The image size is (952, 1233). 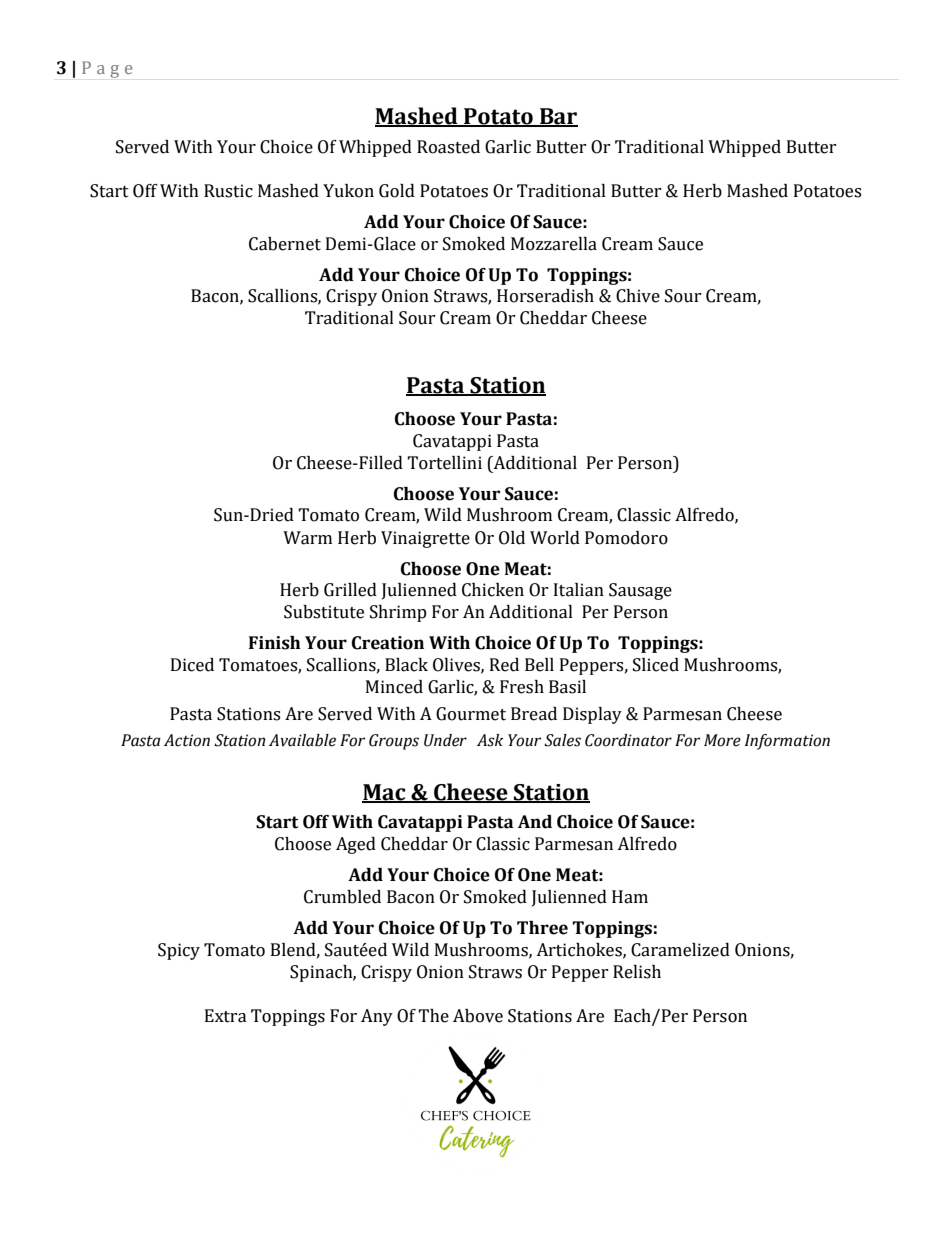 What do you see at coordinates (226, 1016) in the document?
I see `Extra` at bounding box center [226, 1016].
